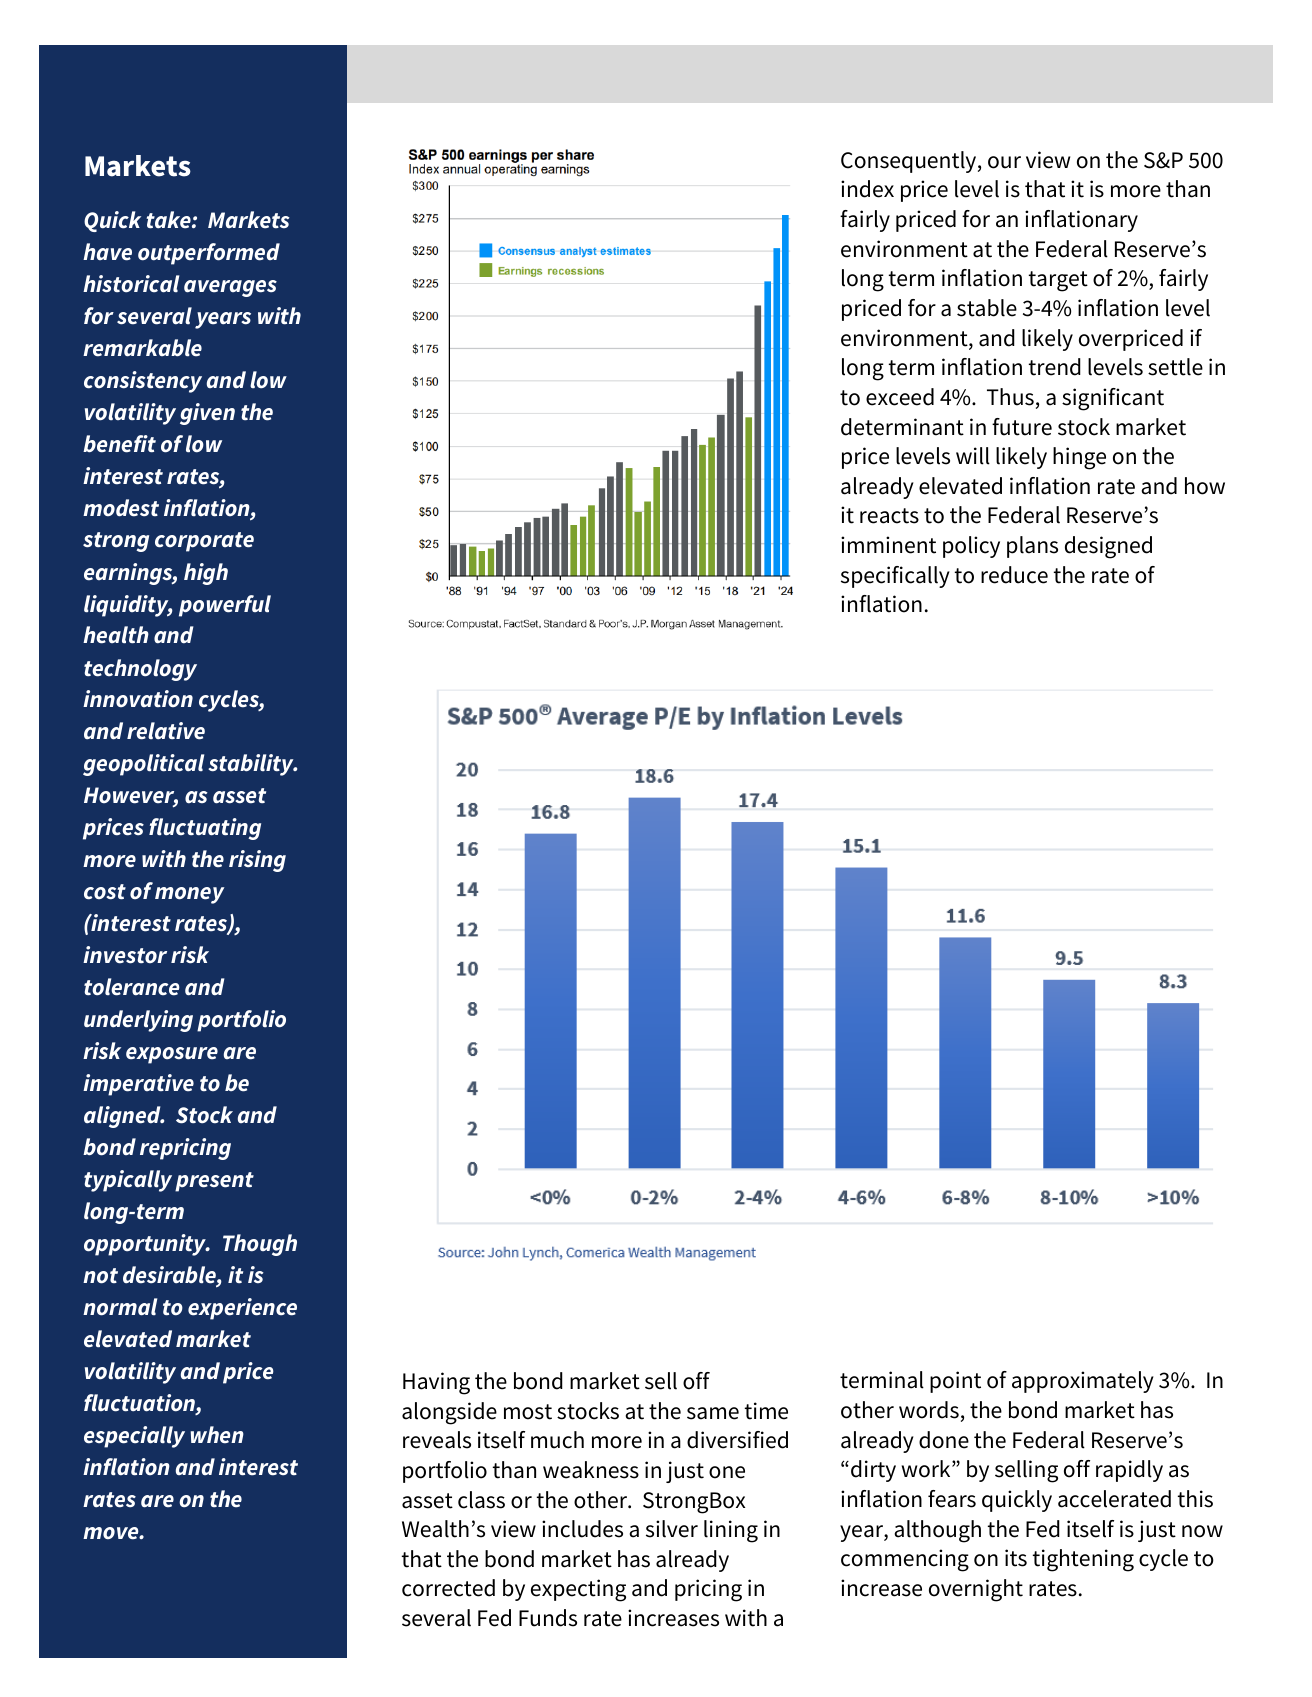  I want to click on index, so click(867, 189).
